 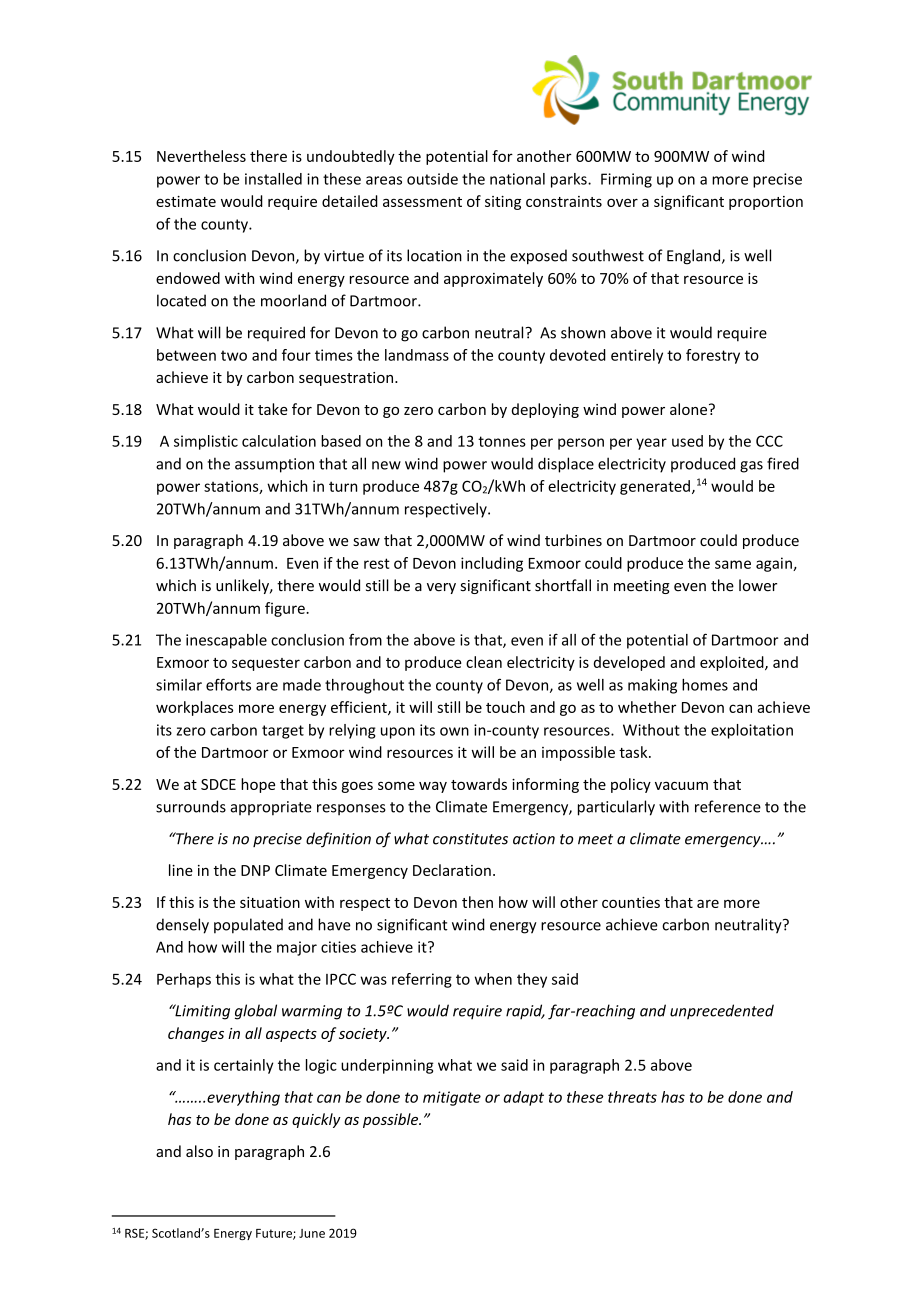 What do you see at coordinates (502, 441) in the image?
I see `tonnes` at bounding box center [502, 441].
